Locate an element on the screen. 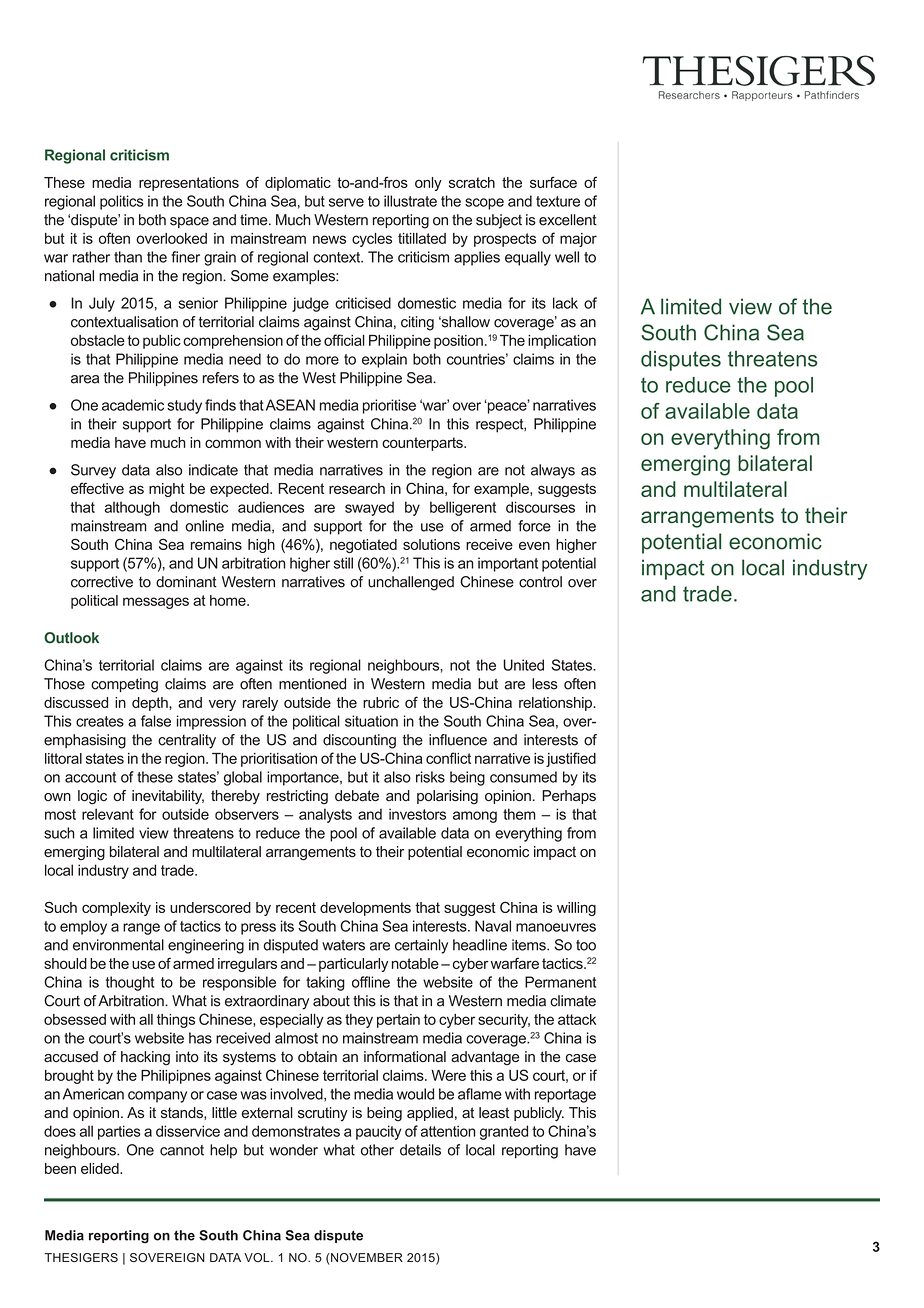 The image size is (924, 1308). politics is located at coordinates (122, 202).
